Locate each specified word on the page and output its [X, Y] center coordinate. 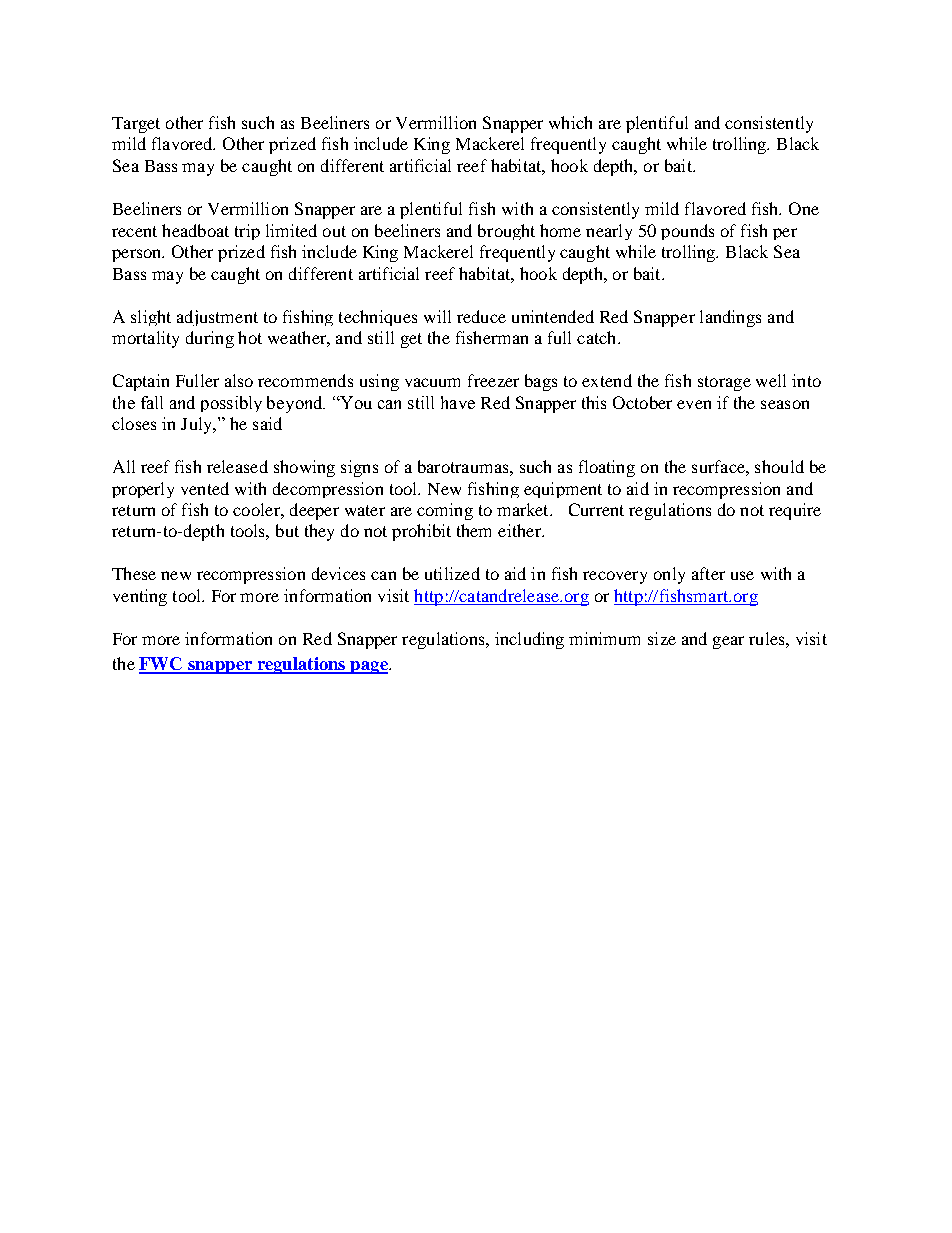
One [804, 208]
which [570, 122]
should [779, 466]
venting [140, 597]
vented [205, 488]
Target [136, 125]
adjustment [217, 318]
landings [730, 318]
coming [445, 511]
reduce [481, 316]
